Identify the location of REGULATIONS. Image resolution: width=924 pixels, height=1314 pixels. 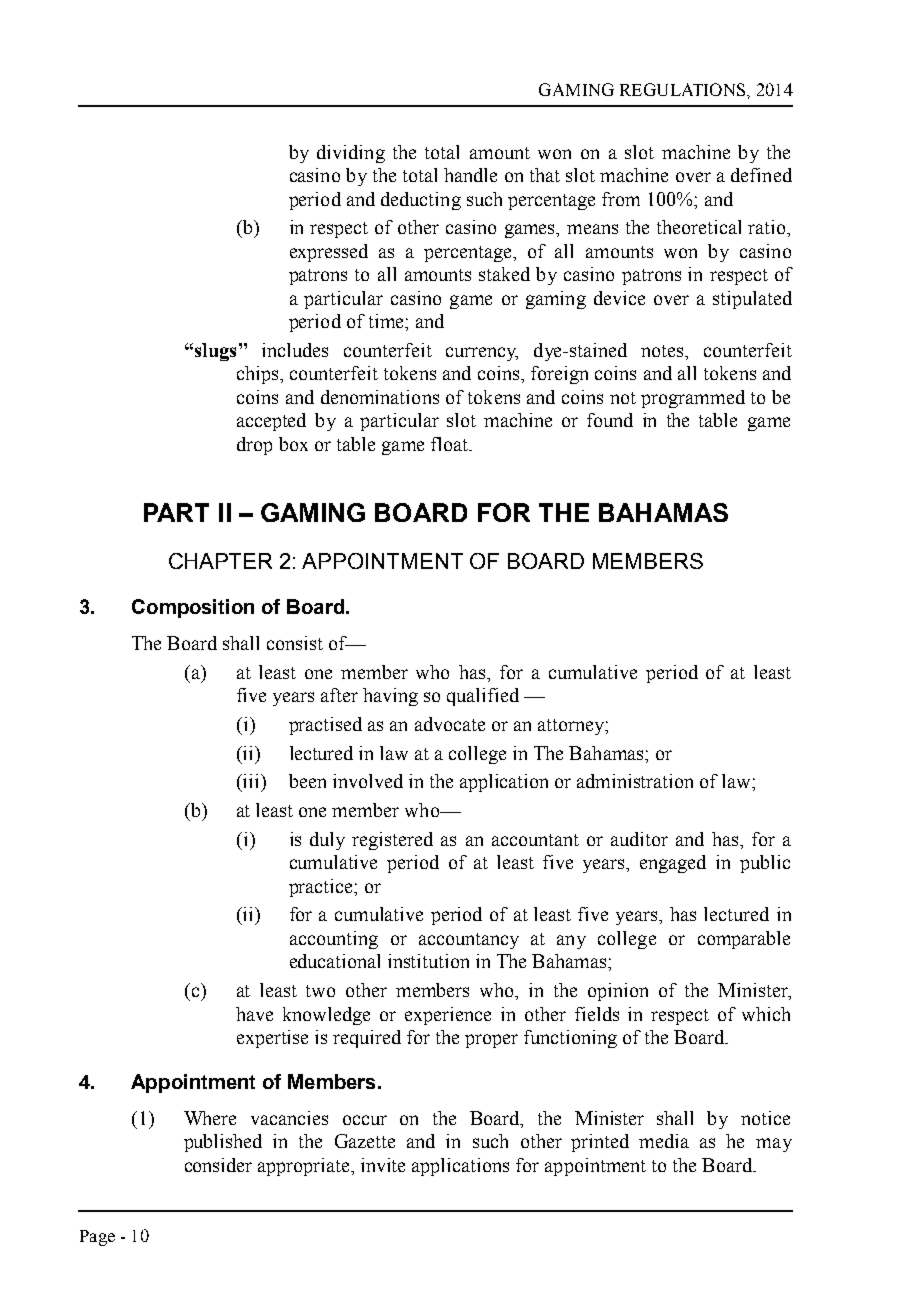
(684, 89).
